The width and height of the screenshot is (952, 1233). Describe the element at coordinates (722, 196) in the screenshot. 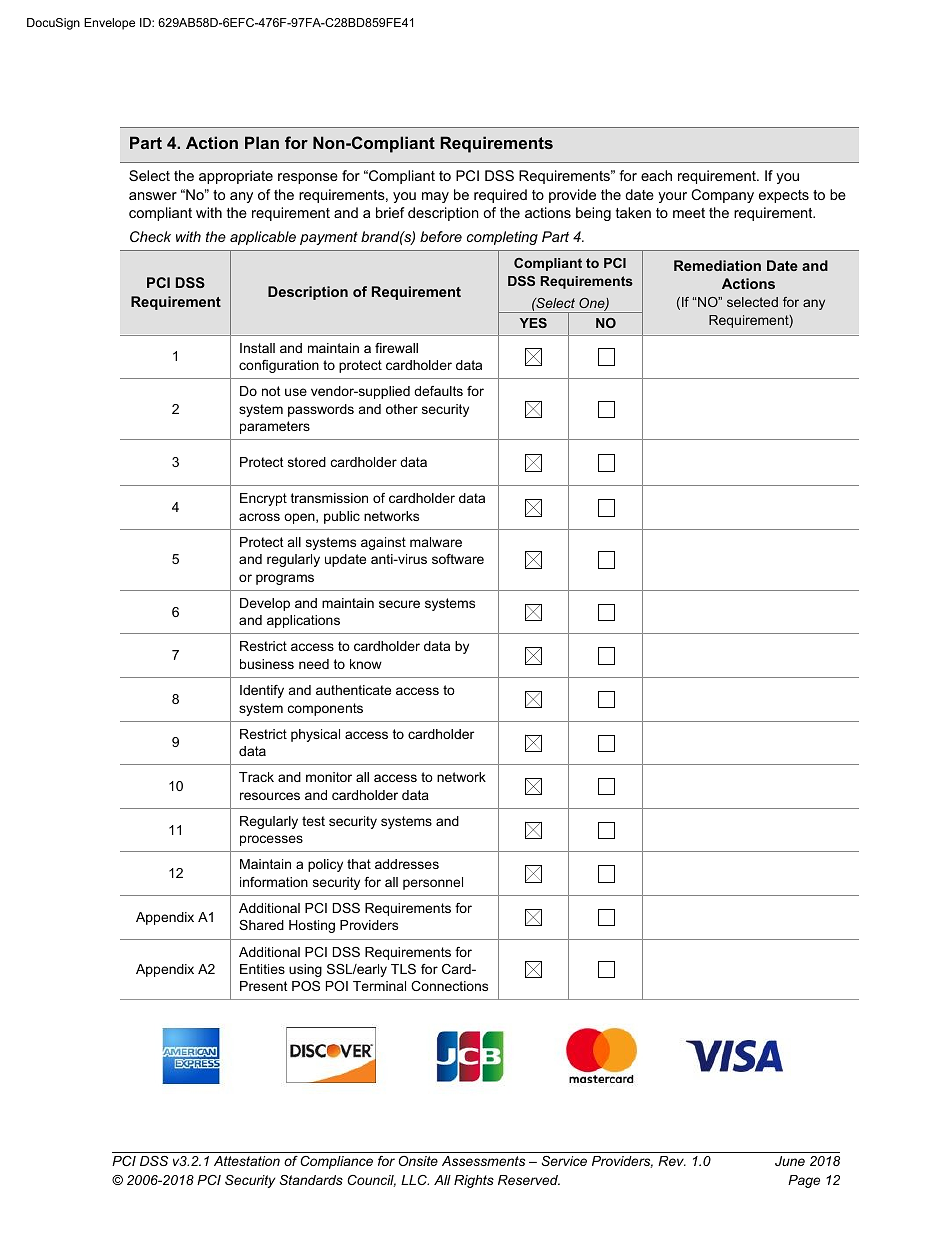

I see `Company` at that location.
